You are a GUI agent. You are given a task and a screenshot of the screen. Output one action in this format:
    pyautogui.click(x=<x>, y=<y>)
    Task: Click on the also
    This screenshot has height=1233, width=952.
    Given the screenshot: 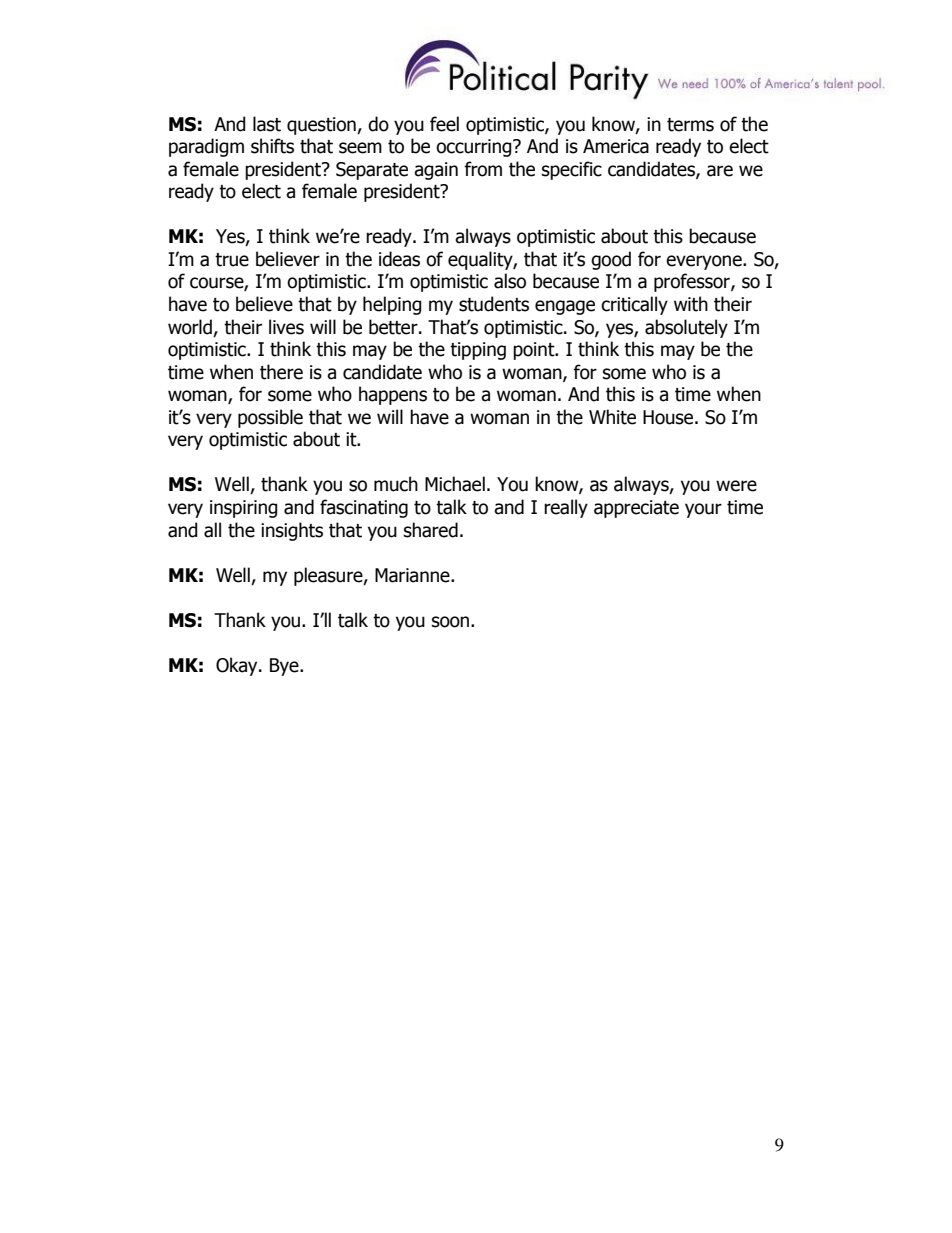 What is the action you would take?
    pyautogui.click(x=510, y=281)
